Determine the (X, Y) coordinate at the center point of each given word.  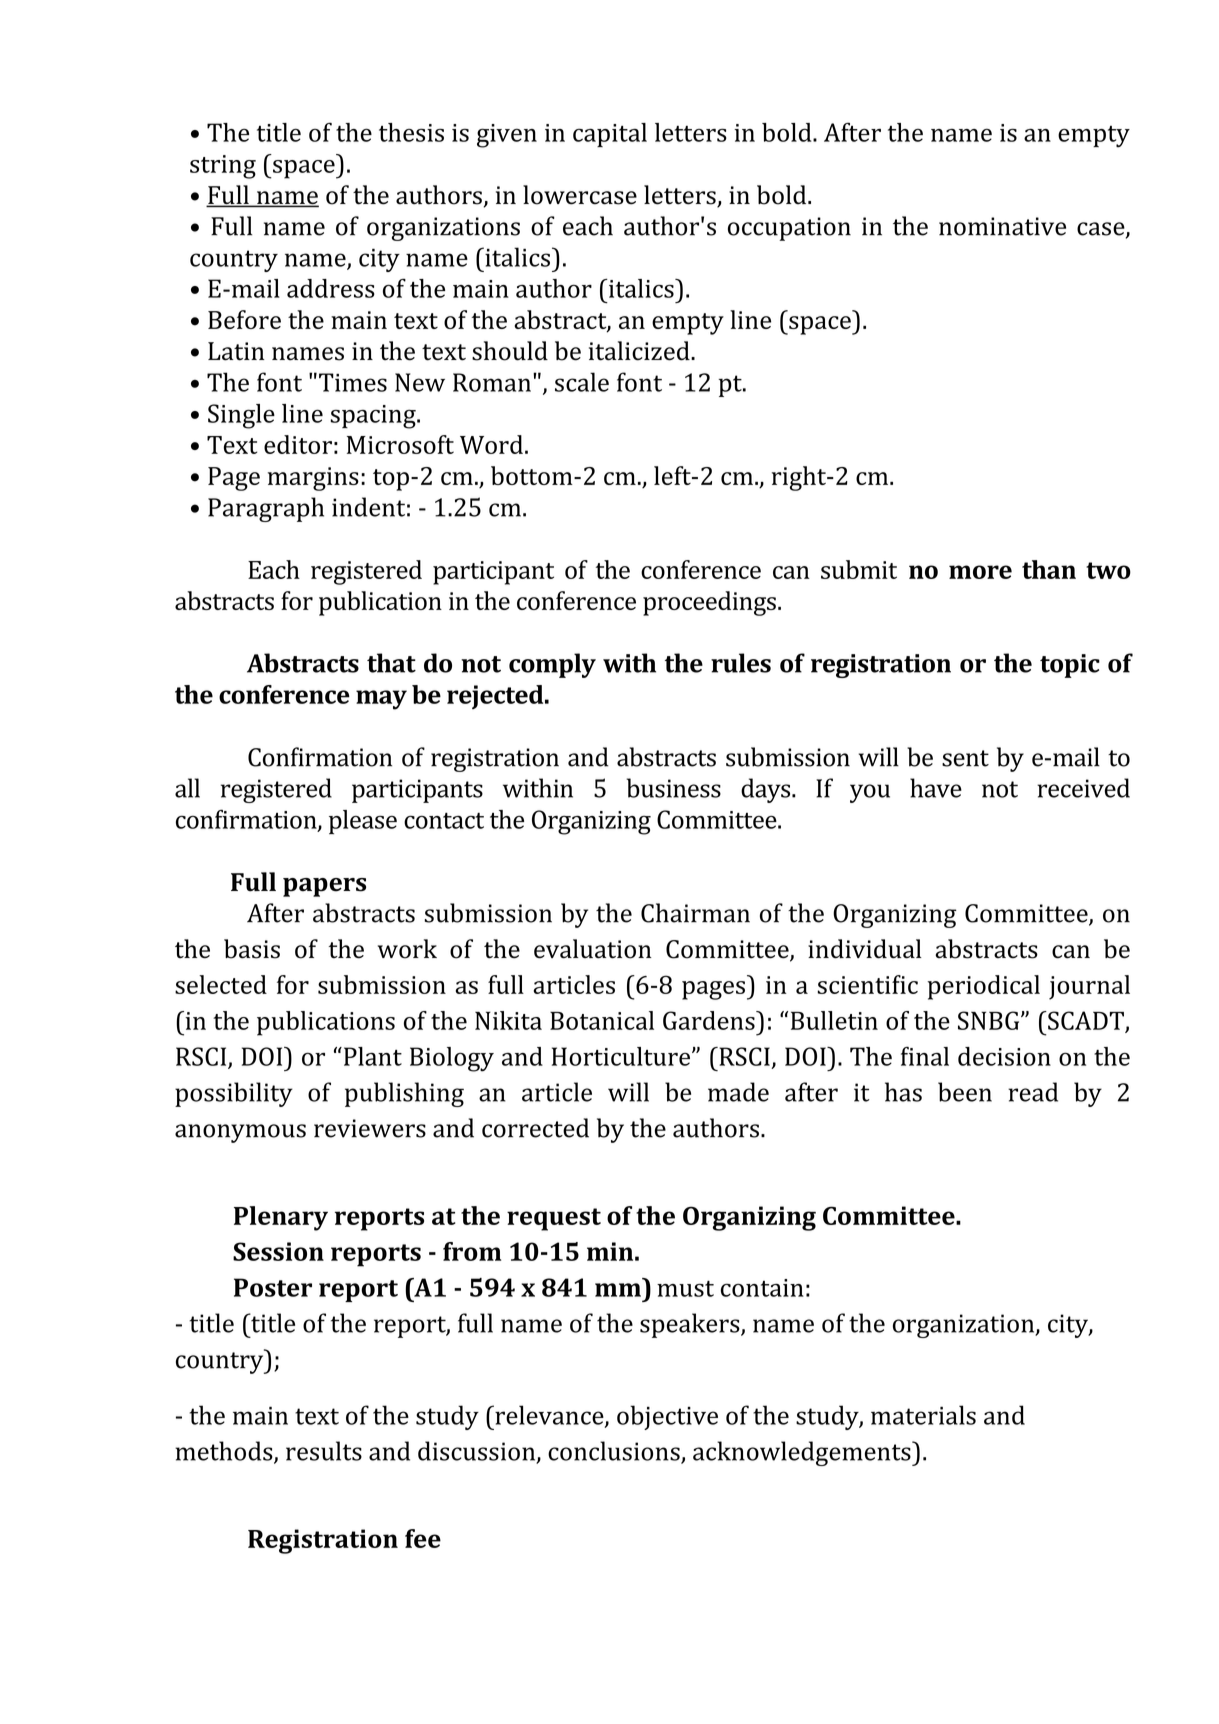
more (980, 572)
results (324, 1451)
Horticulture (621, 1056)
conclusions (615, 1452)
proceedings (709, 603)
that (391, 663)
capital (610, 135)
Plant (371, 1056)
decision (1004, 1056)
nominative (1002, 226)
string (223, 167)
